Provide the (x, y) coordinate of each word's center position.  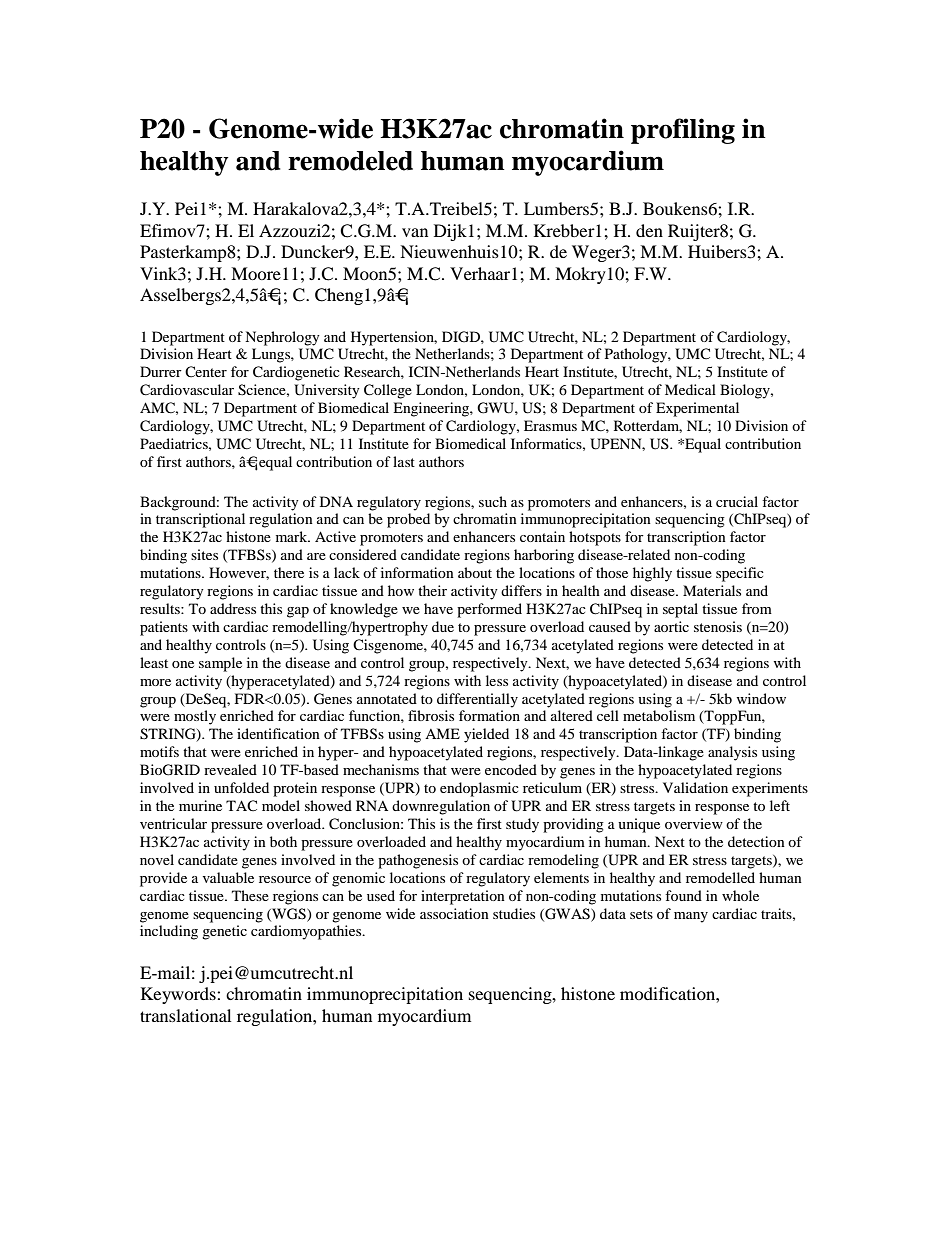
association (454, 913)
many (691, 917)
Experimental (697, 409)
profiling (683, 131)
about (475, 572)
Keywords (179, 995)
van (415, 232)
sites (204, 554)
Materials (712, 590)
